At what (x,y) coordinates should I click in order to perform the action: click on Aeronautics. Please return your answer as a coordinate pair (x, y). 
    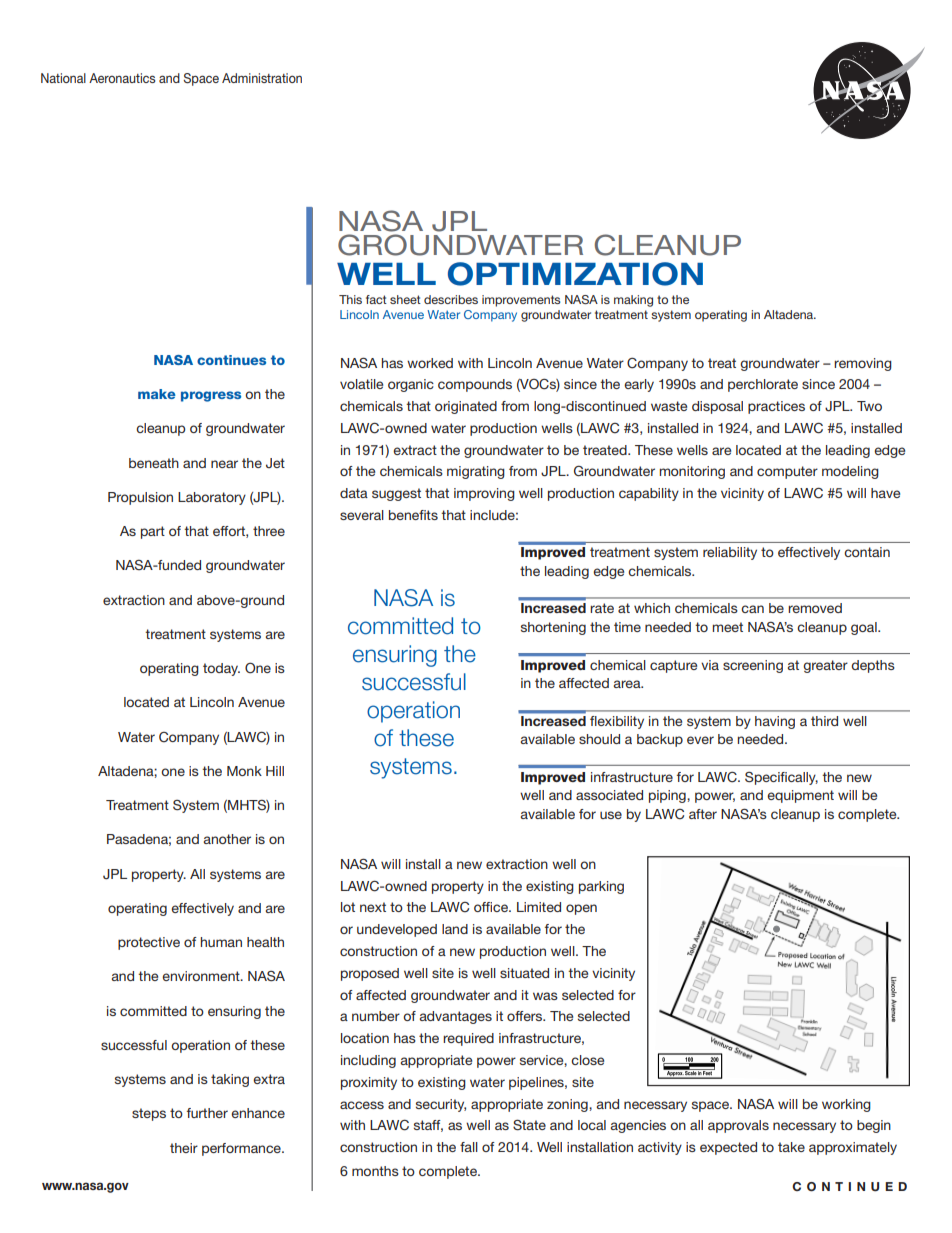
    Looking at the image, I should click on (122, 78).
